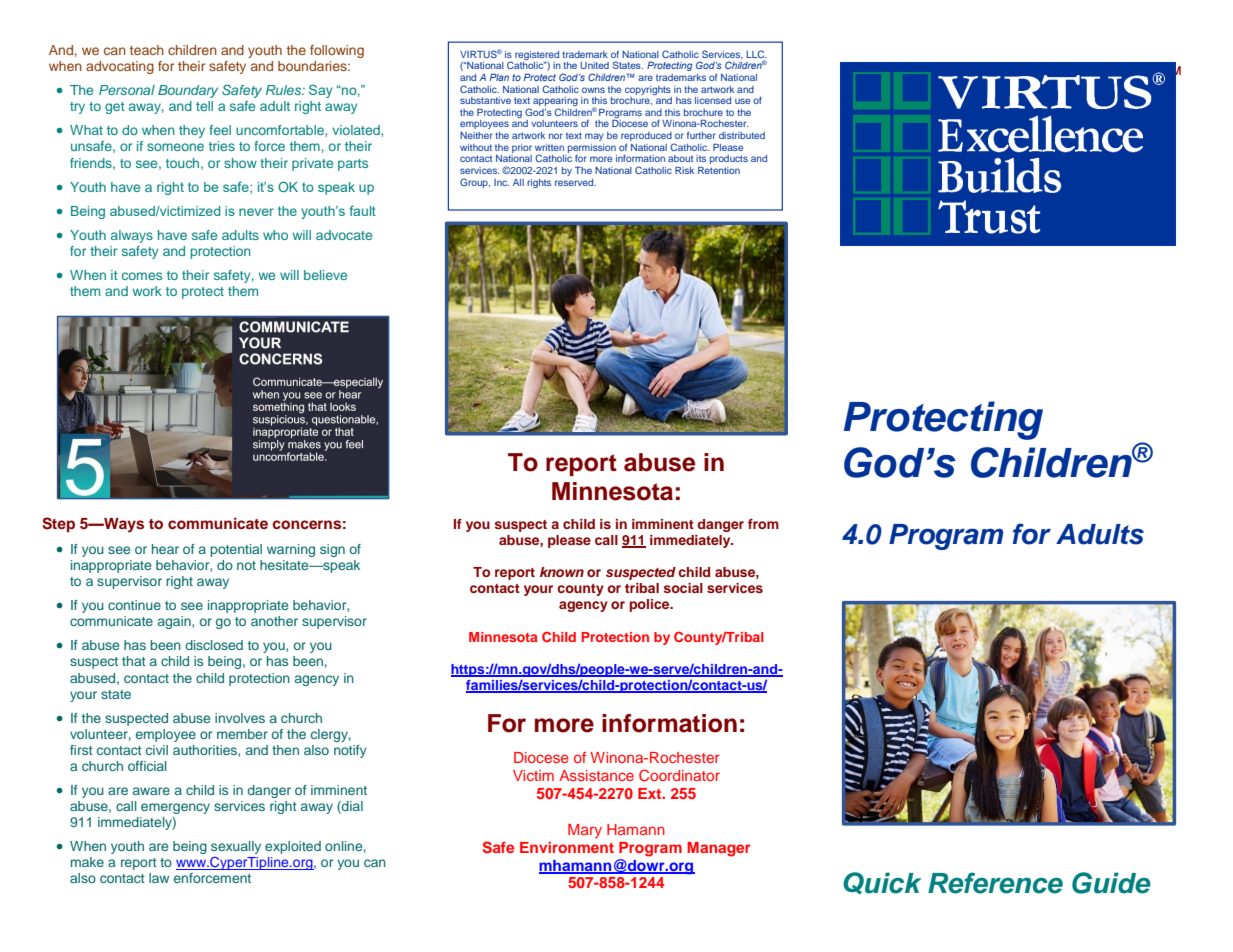 The height and width of the document is (952, 1233). Describe the element at coordinates (594, 65) in the document. I see `United` at that location.
